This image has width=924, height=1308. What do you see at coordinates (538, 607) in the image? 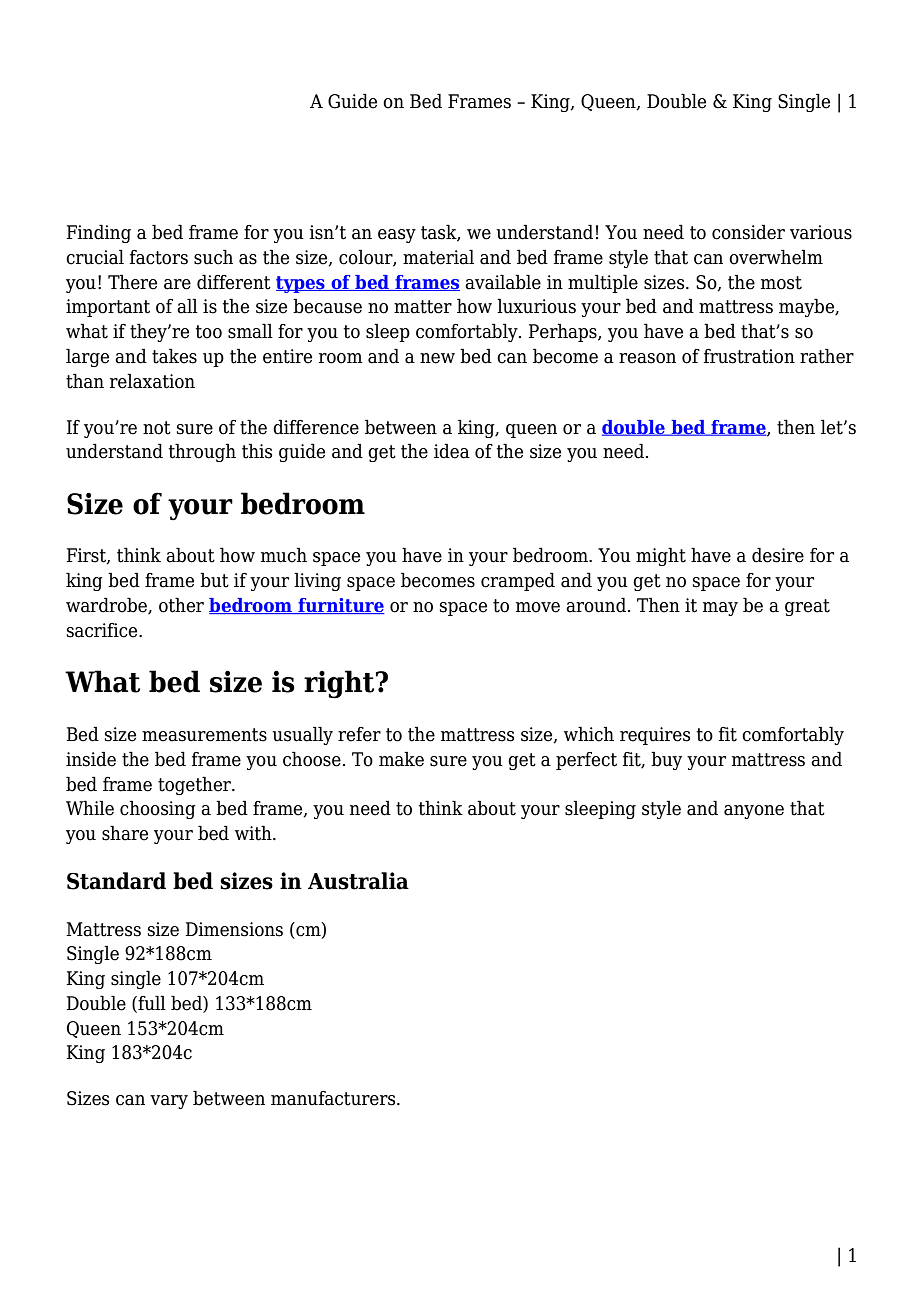
I see `move` at bounding box center [538, 607].
